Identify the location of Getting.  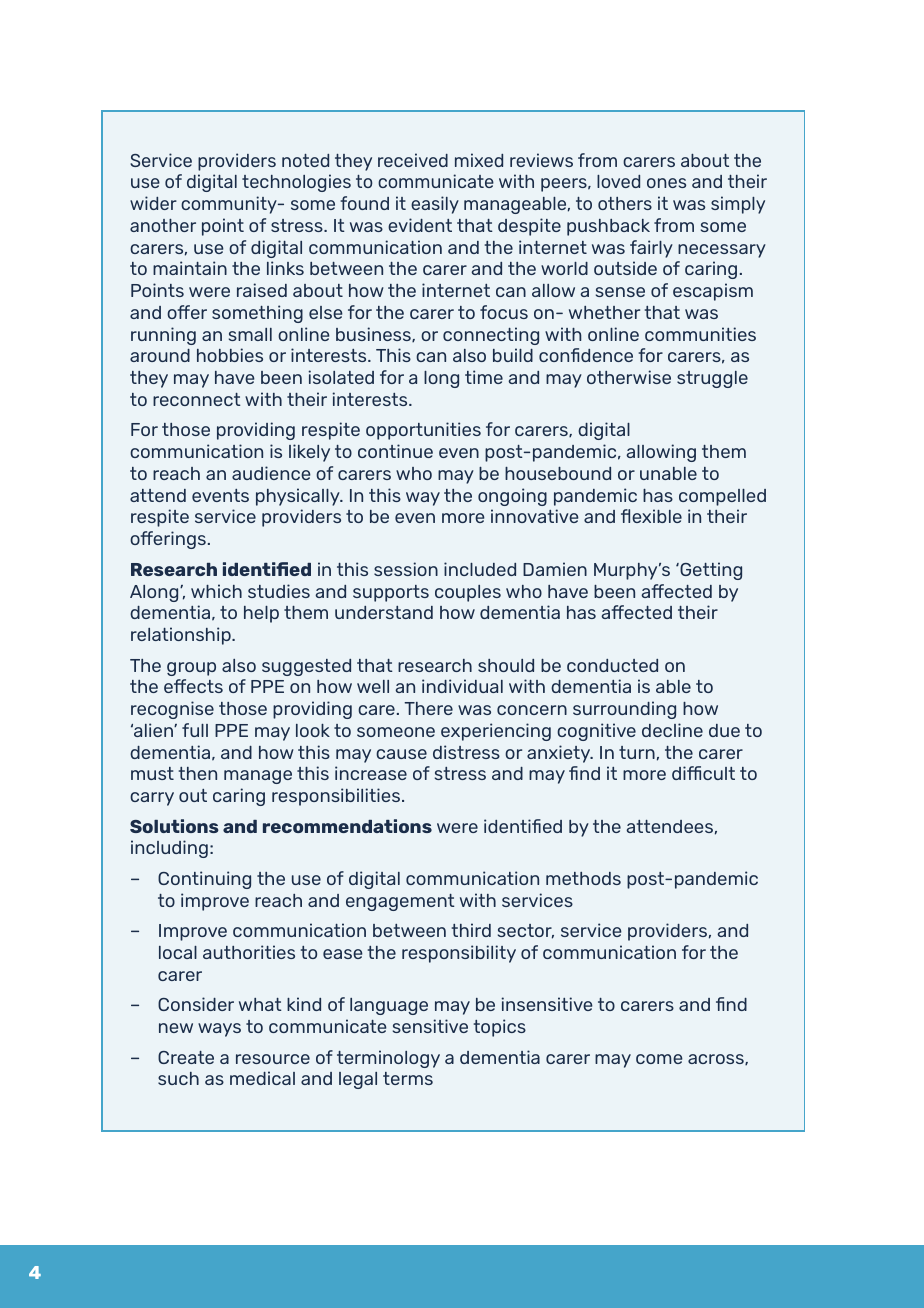
(710, 571).
